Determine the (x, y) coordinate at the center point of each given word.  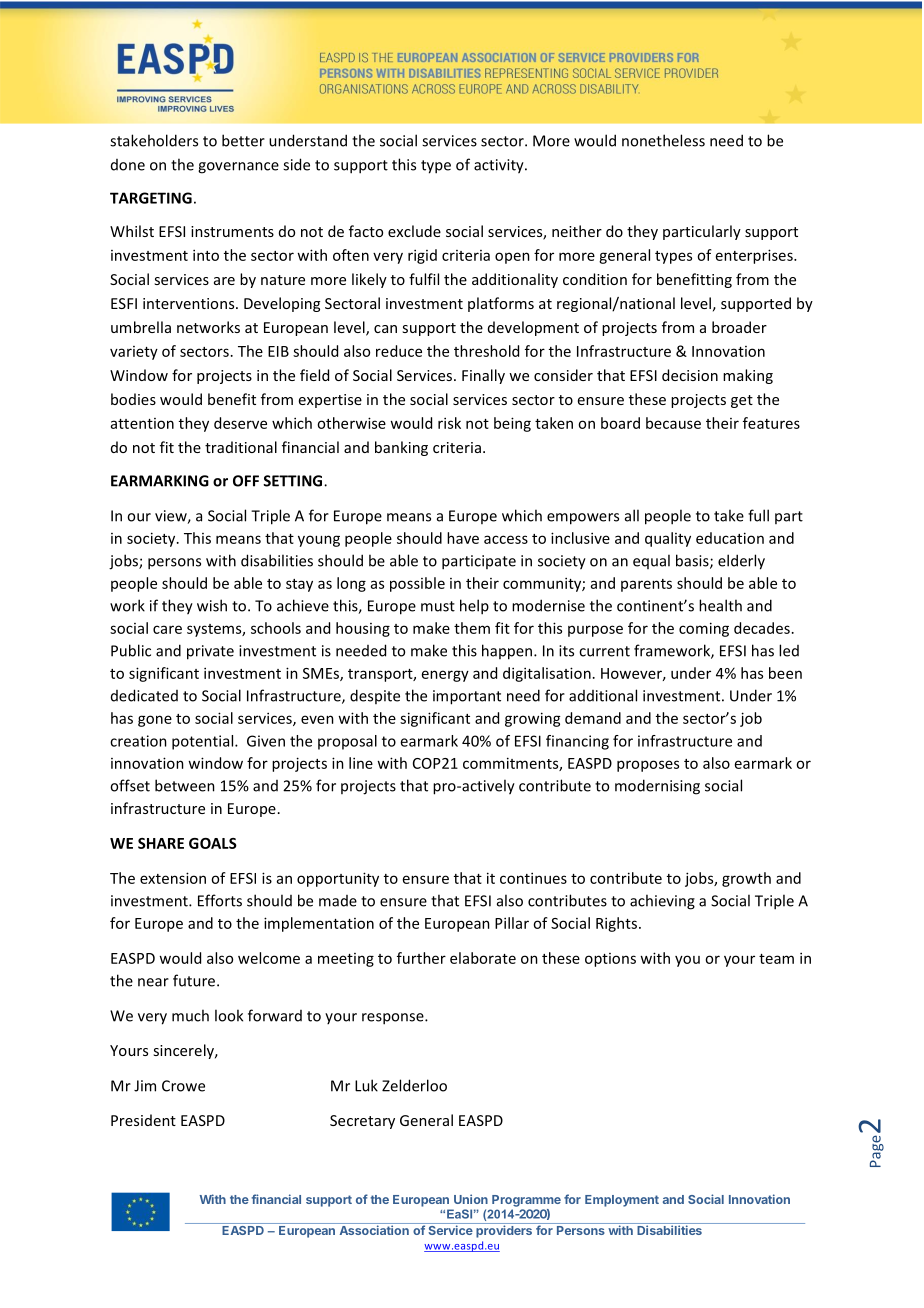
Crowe (183, 1086)
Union (471, 1199)
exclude (414, 231)
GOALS (213, 843)
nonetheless (663, 140)
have (463, 538)
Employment (622, 1201)
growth (746, 879)
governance (238, 168)
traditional (241, 447)
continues (533, 878)
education (730, 538)
